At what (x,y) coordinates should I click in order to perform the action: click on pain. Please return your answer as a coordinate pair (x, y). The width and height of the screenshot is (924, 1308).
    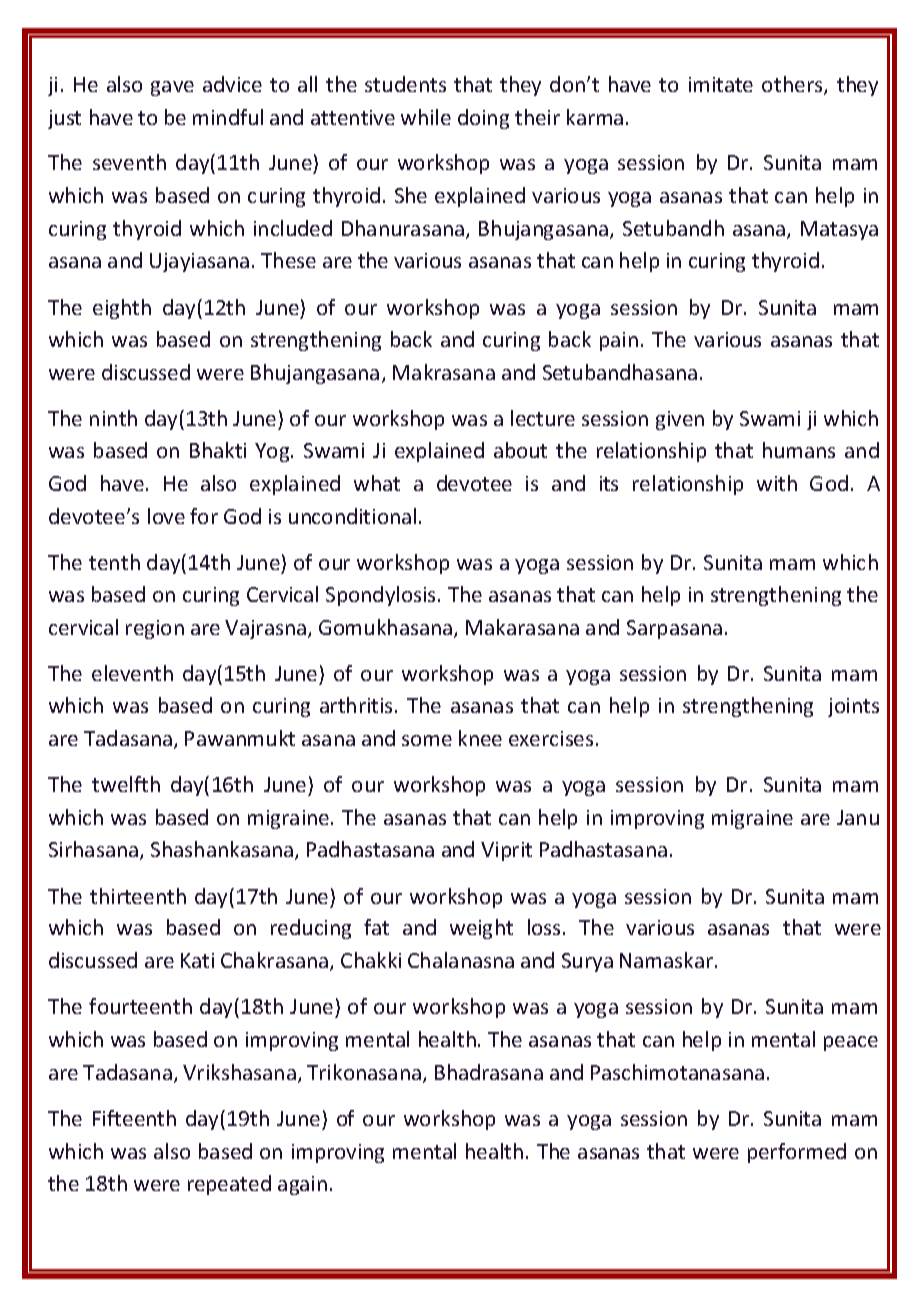
    Looking at the image, I should click on (619, 341).
